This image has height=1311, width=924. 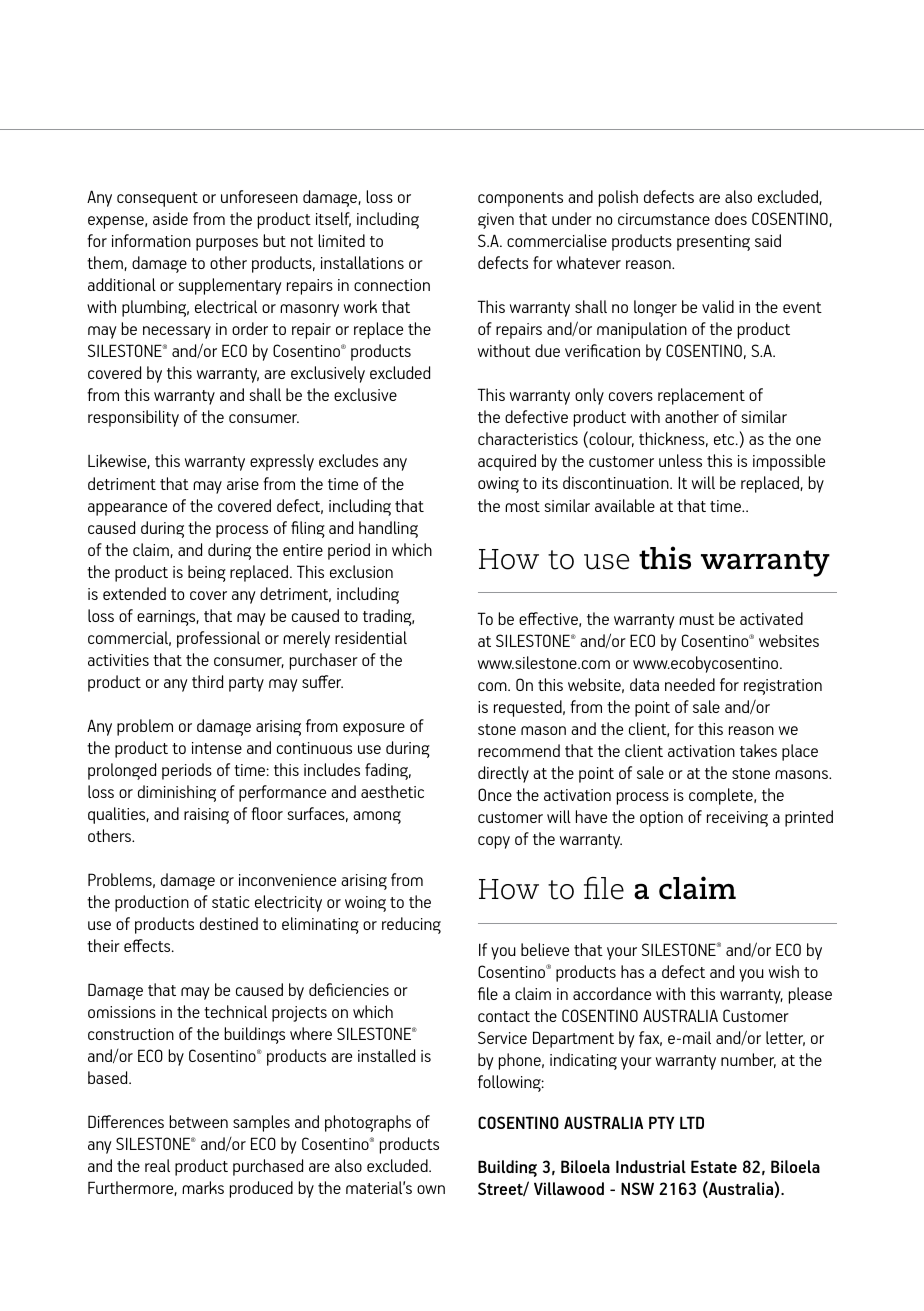 What do you see at coordinates (731, 218) in the image?
I see `does` at bounding box center [731, 218].
